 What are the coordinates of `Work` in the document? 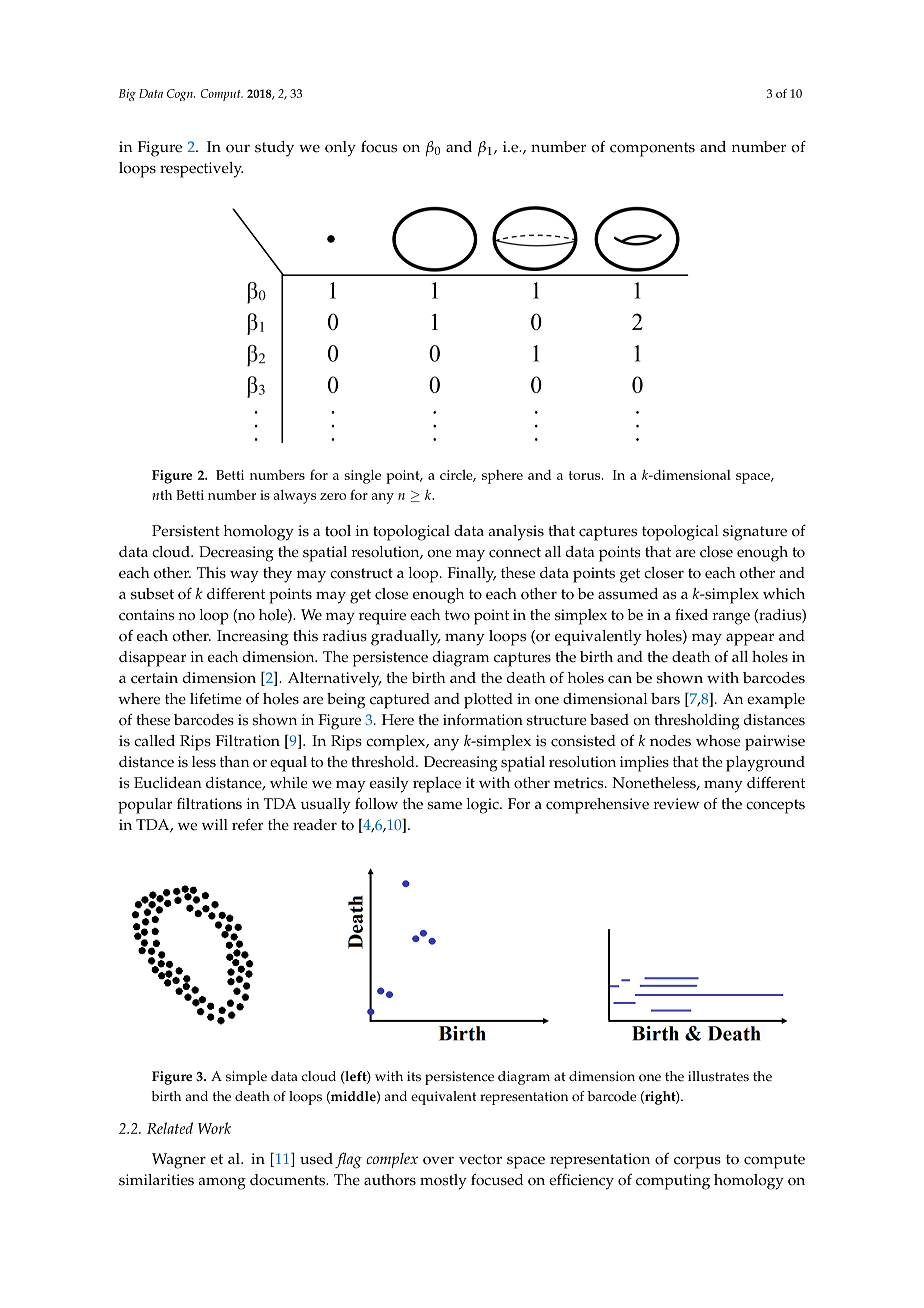 It's located at (214, 1128).
